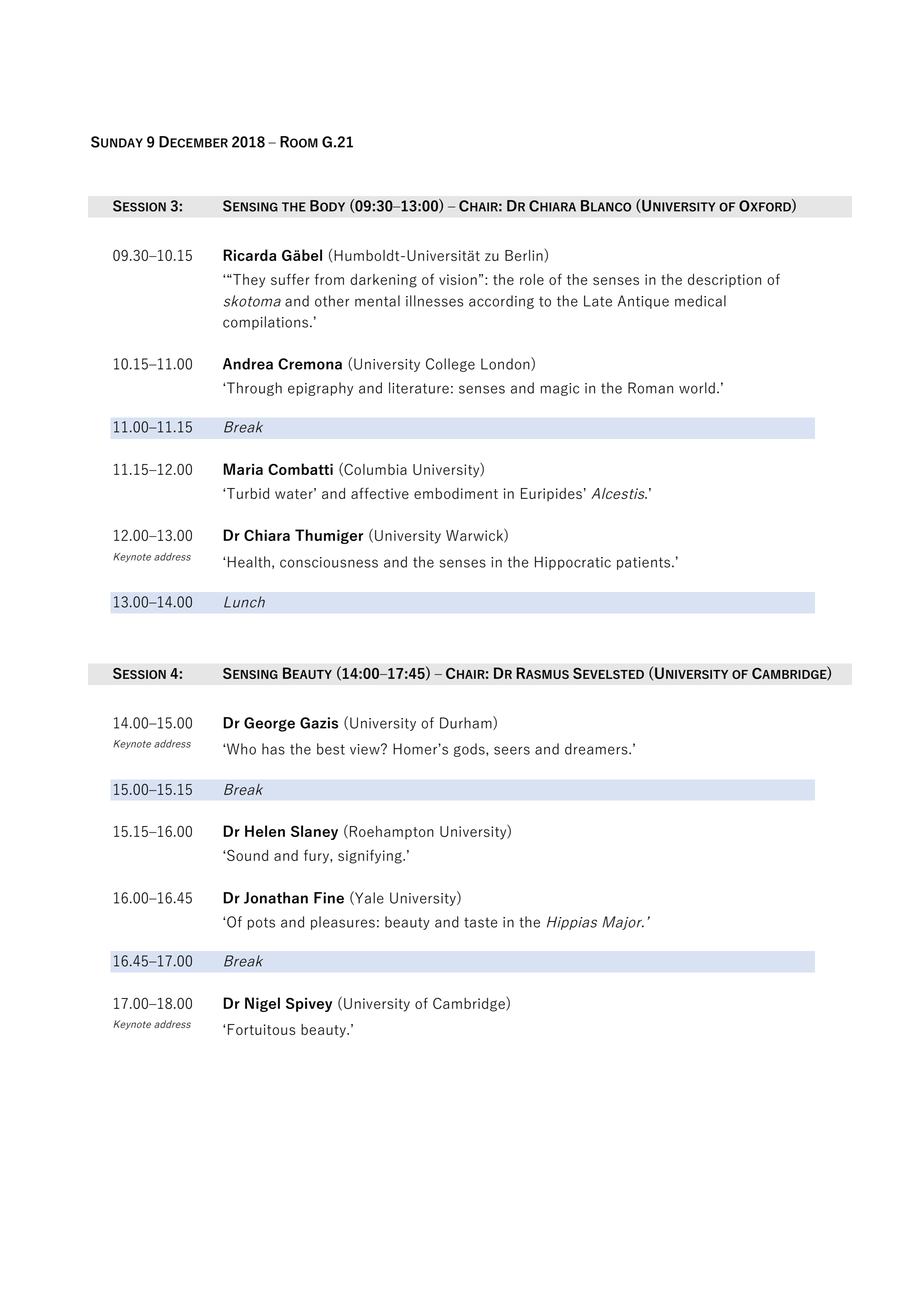  Describe the element at coordinates (262, 1004) in the page. I see `Nigel` at that location.
